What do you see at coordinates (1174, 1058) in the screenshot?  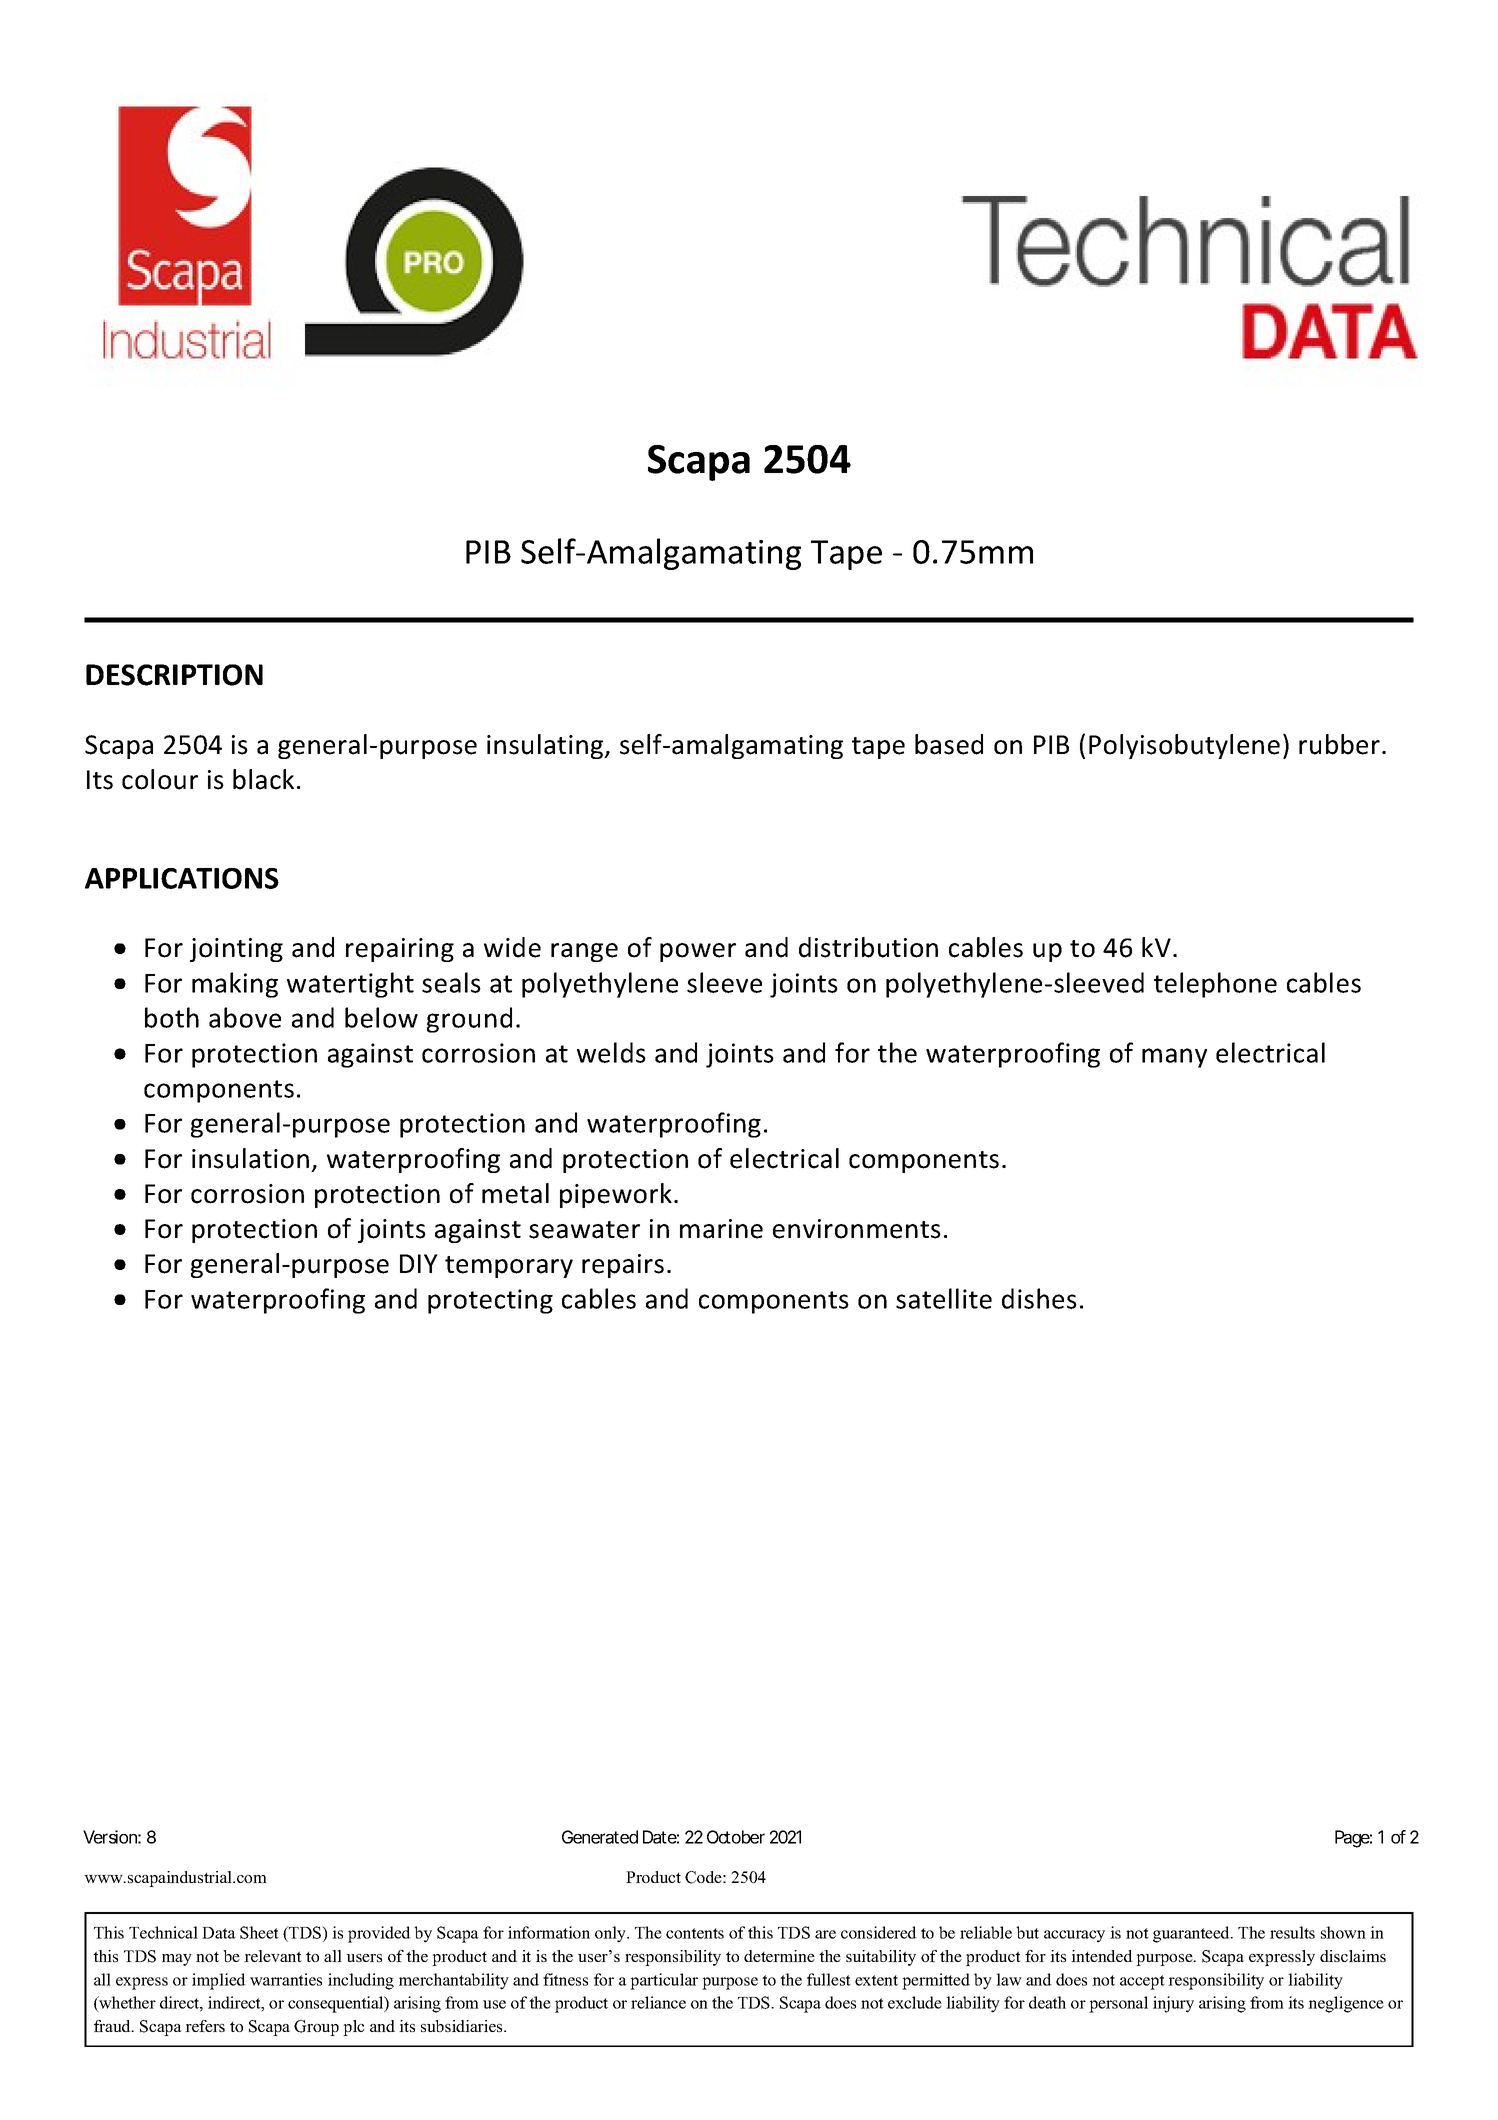 I see `many` at bounding box center [1174, 1058].
